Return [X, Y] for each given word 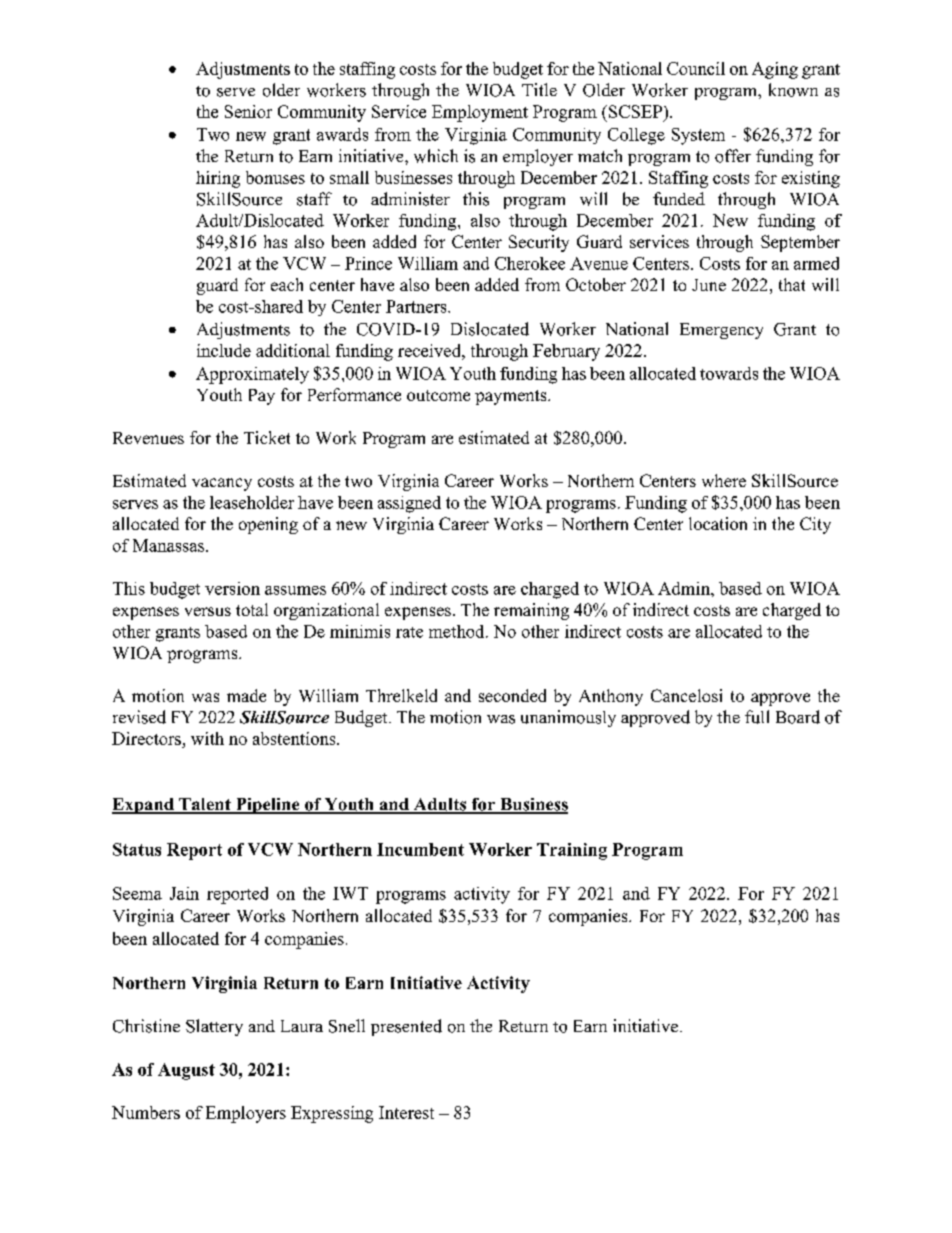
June [709, 285]
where [724, 480]
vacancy [222, 484]
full [757, 717]
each [287, 284]
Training [572, 851]
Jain [184, 893]
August [186, 1071]
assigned [409, 504]
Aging [775, 70]
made [246, 695]
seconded [512, 695]
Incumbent [420, 849]
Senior [248, 111]
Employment [480, 113]
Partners [417, 306]
